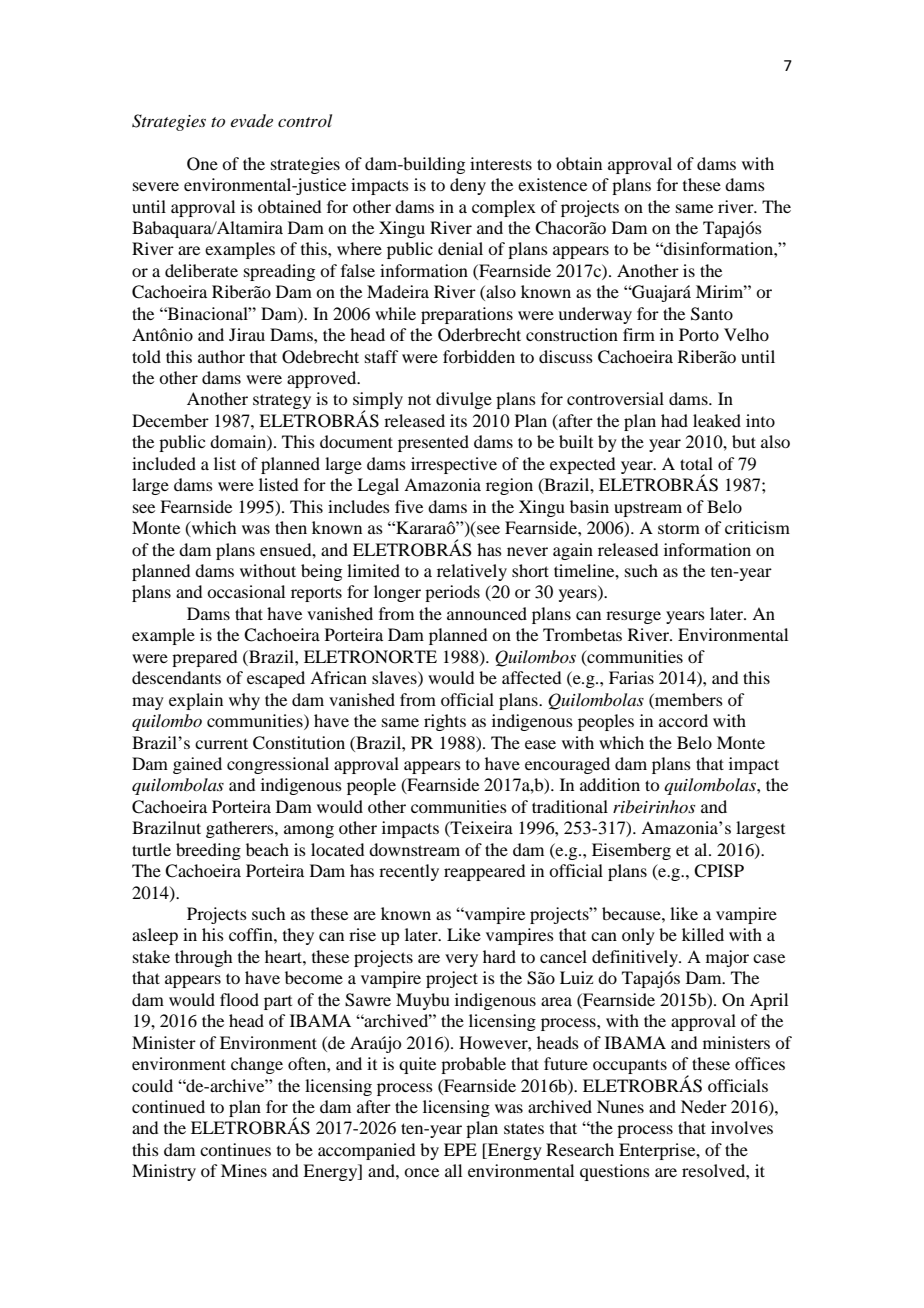 The height and width of the screenshot is (1308, 924). Describe the element at coordinates (688, 699) in the screenshot. I see `members` at that location.
